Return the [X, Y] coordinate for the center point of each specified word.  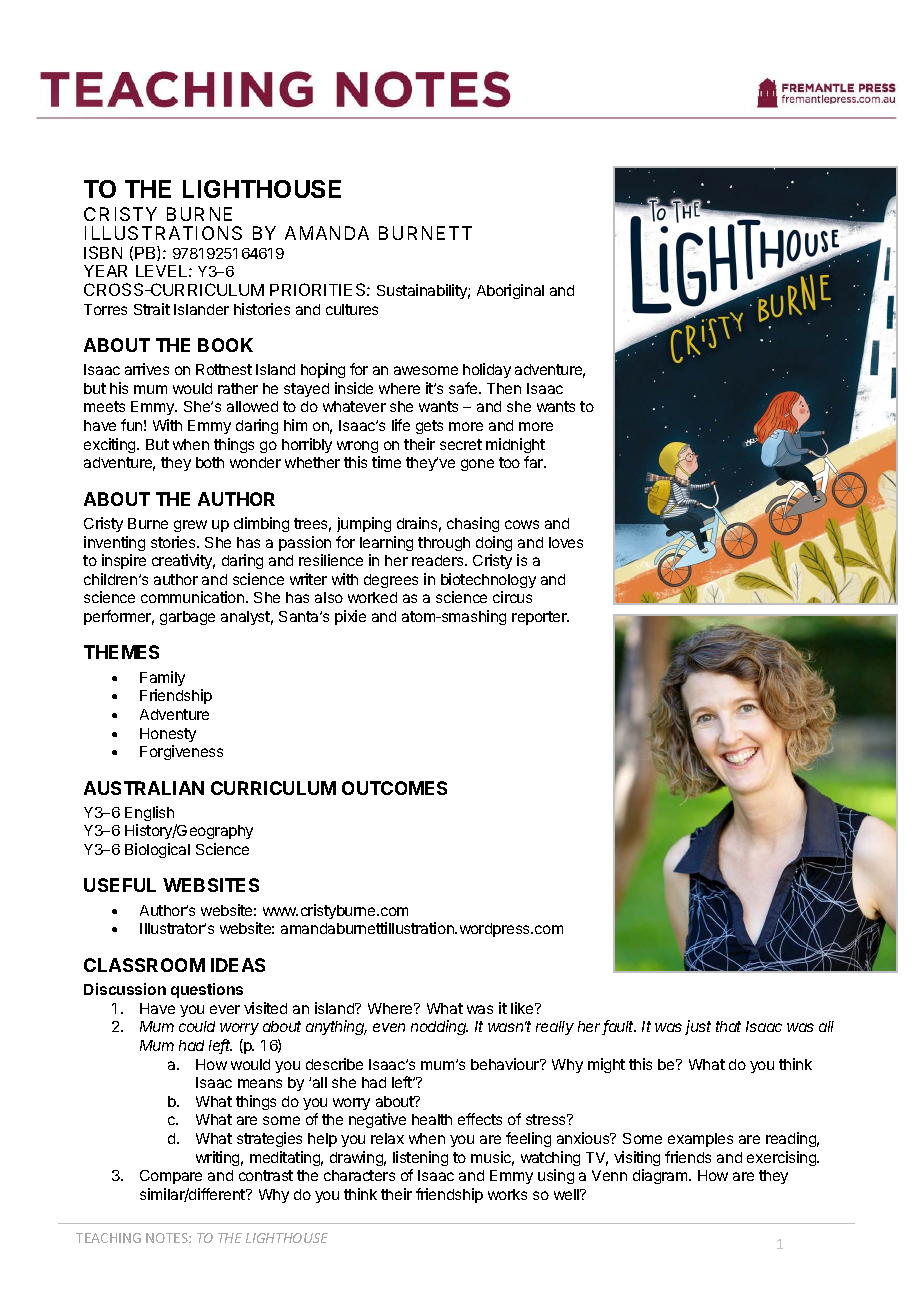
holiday [487, 370]
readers [439, 560]
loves [566, 542]
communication [194, 597]
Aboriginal [510, 291]
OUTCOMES [394, 788]
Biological [157, 850]
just [698, 1027]
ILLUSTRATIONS [163, 233]
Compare [171, 1177]
